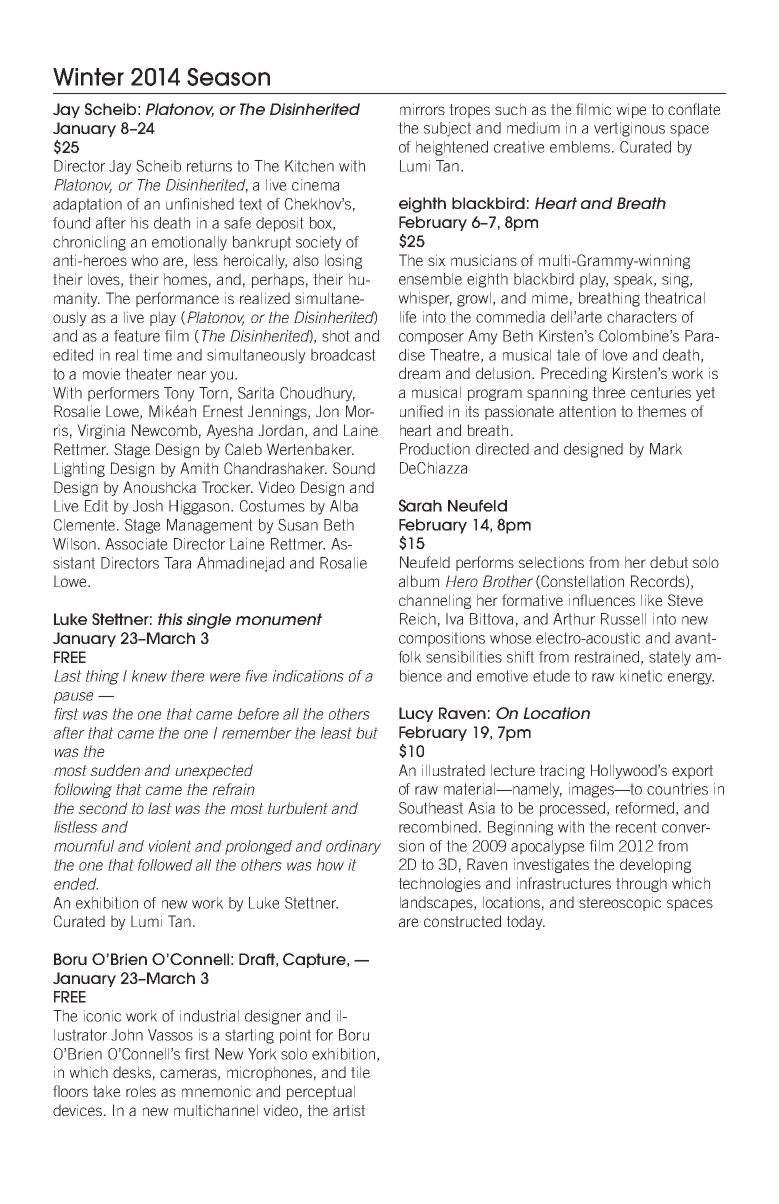 The width and height of the document is (779, 1204). I want to click on themes, so click(661, 411).
